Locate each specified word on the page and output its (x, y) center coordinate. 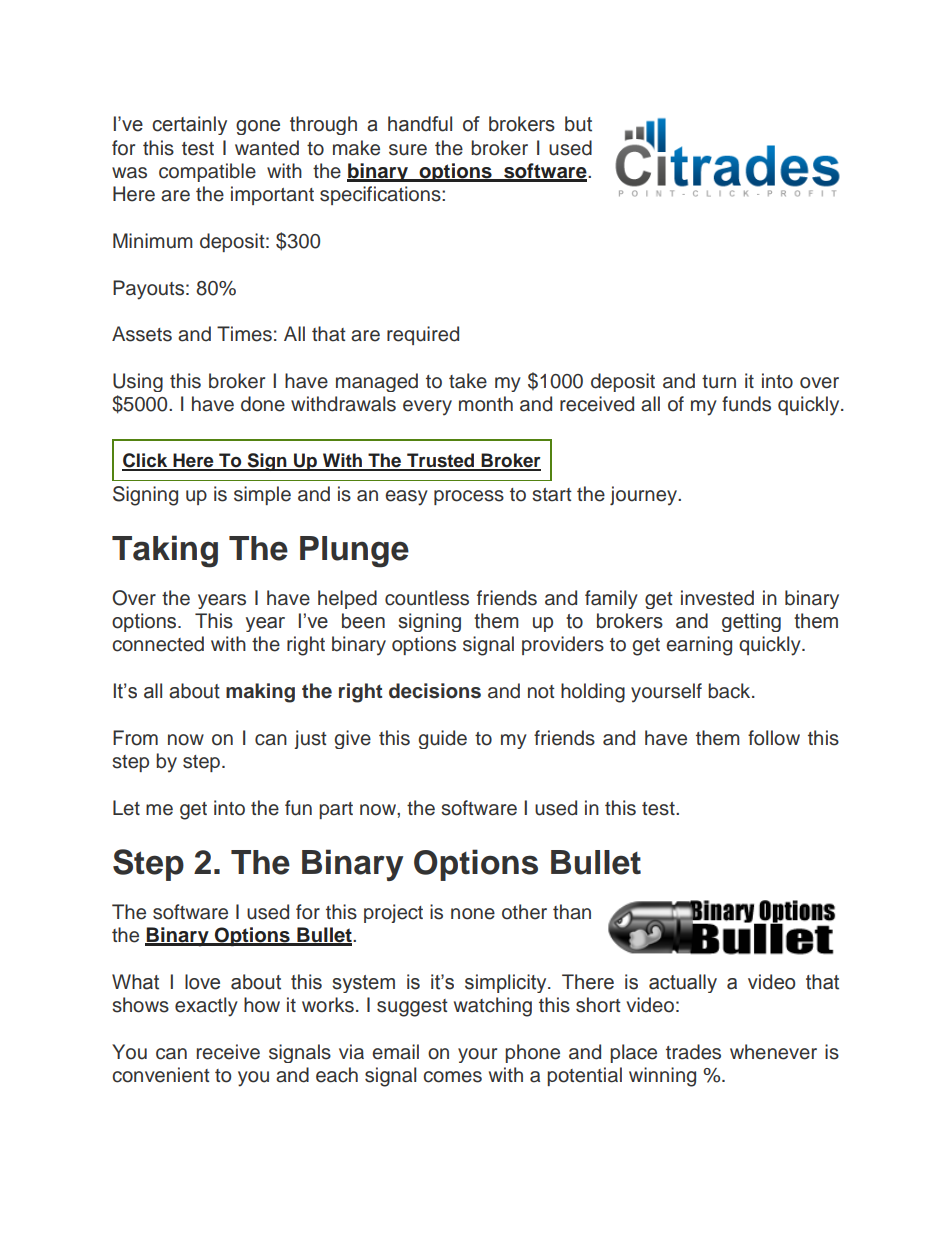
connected (158, 644)
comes (452, 1077)
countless (427, 598)
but (578, 124)
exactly (206, 1007)
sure (408, 150)
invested (717, 598)
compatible (207, 172)
